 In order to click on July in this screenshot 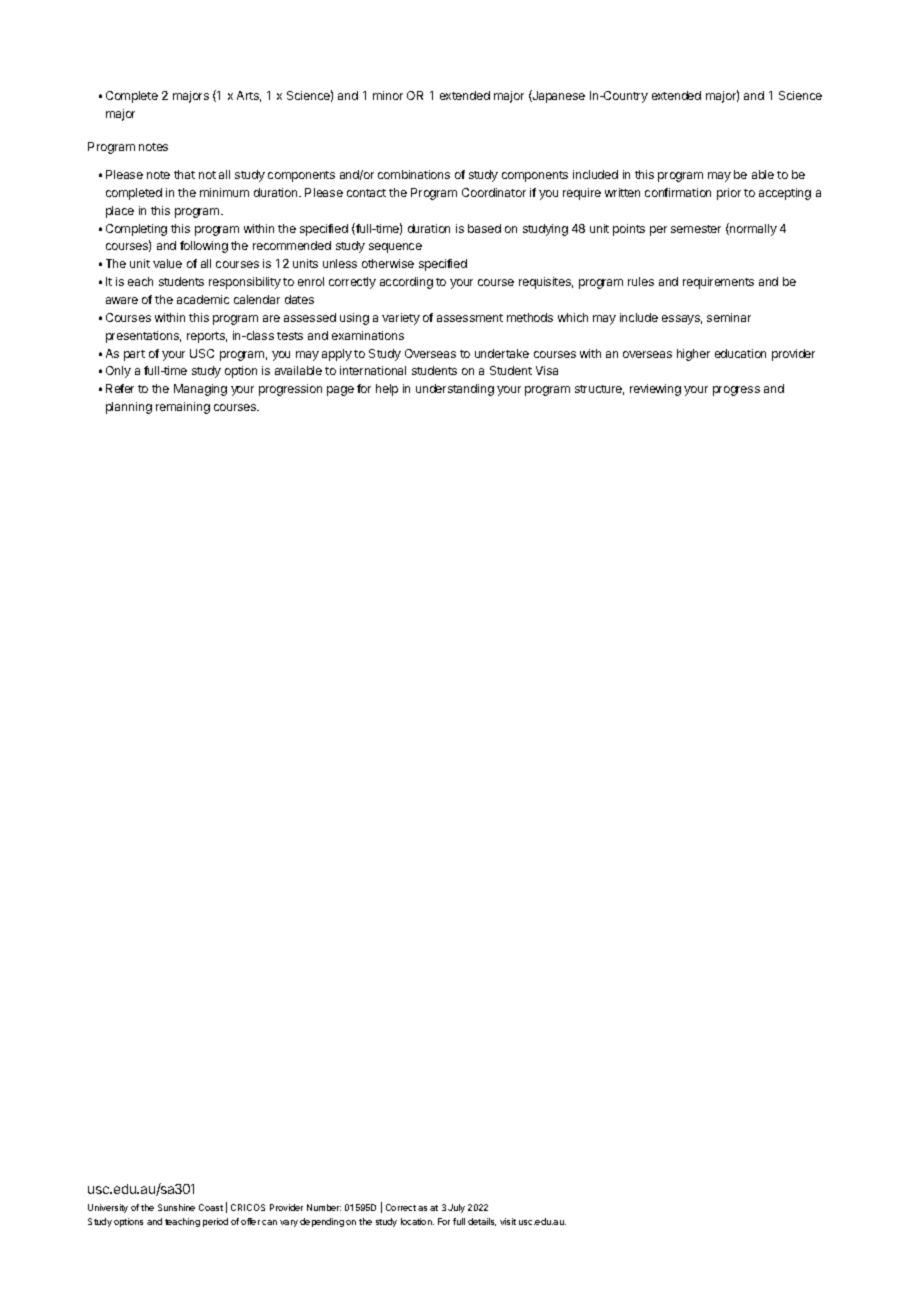, I will do `click(456, 1208)`.
